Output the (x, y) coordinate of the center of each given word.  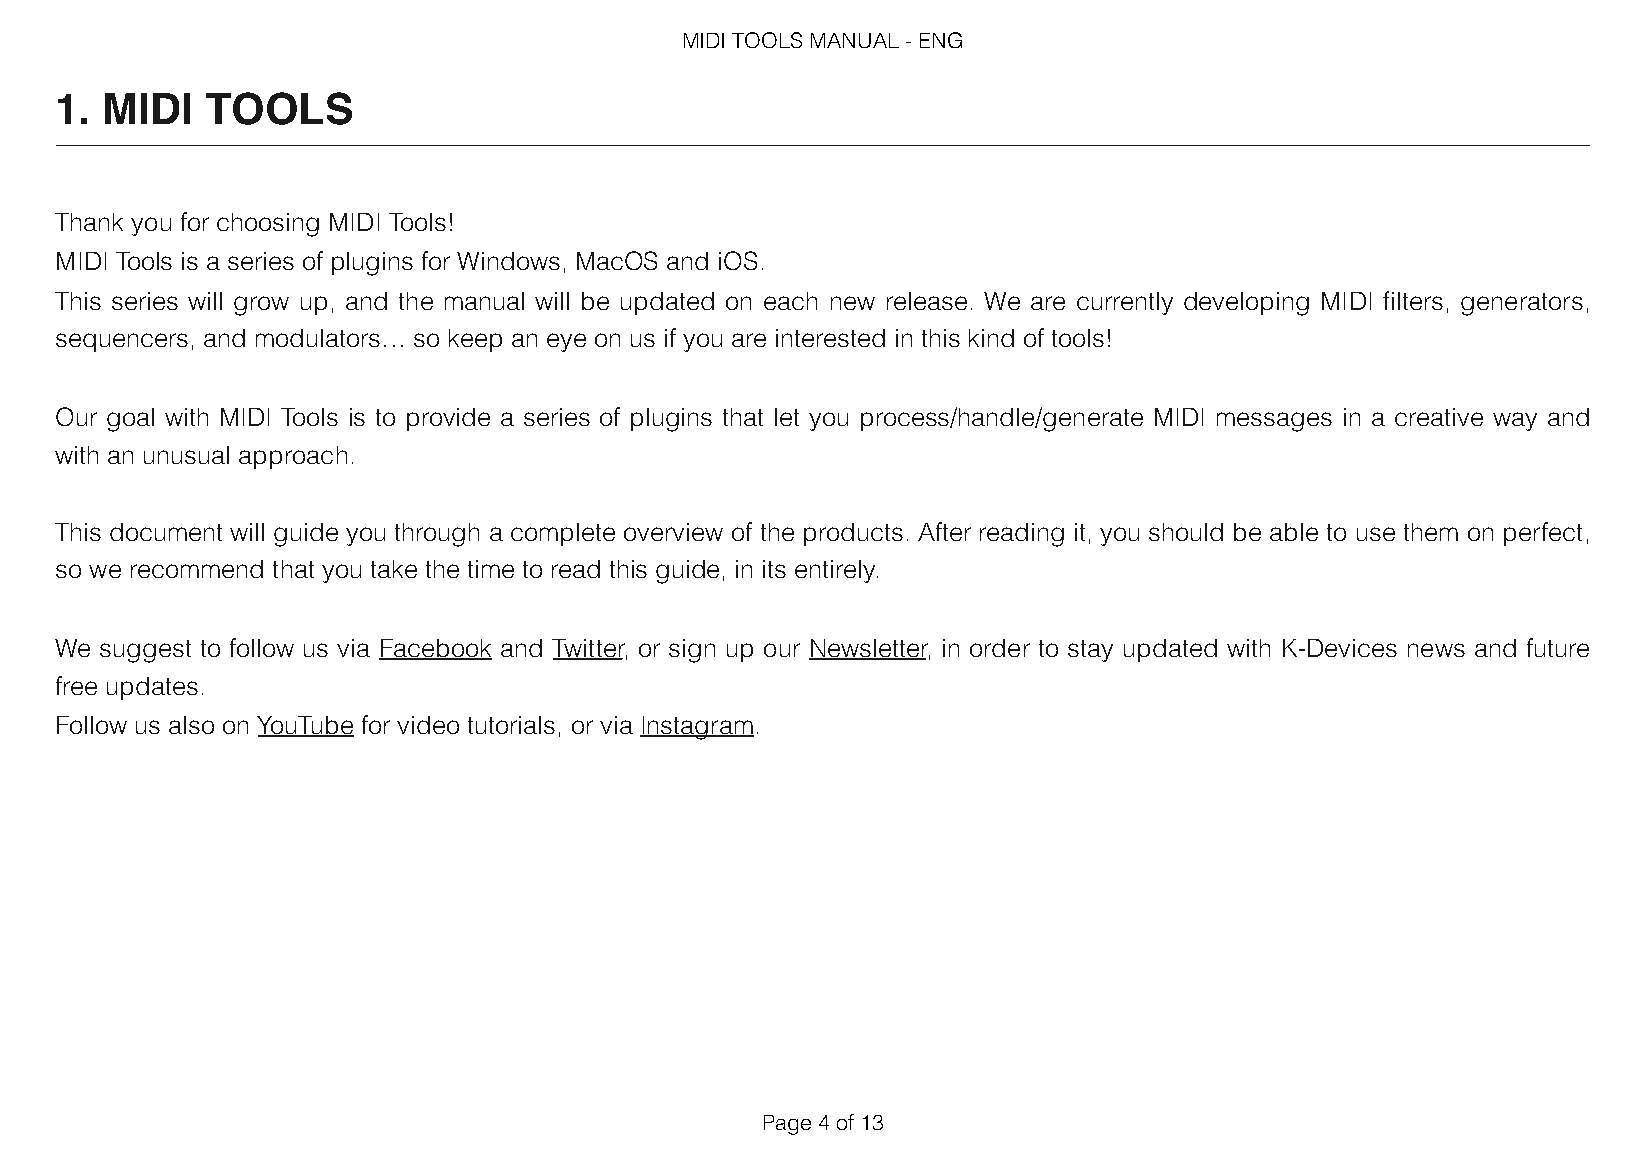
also (191, 725)
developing (1246, 304)
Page (787, 1125)
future (1558, 647)
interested (830, 338)
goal (130, 420)
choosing (268, 225)
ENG (941, 40)
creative (1439, 417)
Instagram (697, 728)
